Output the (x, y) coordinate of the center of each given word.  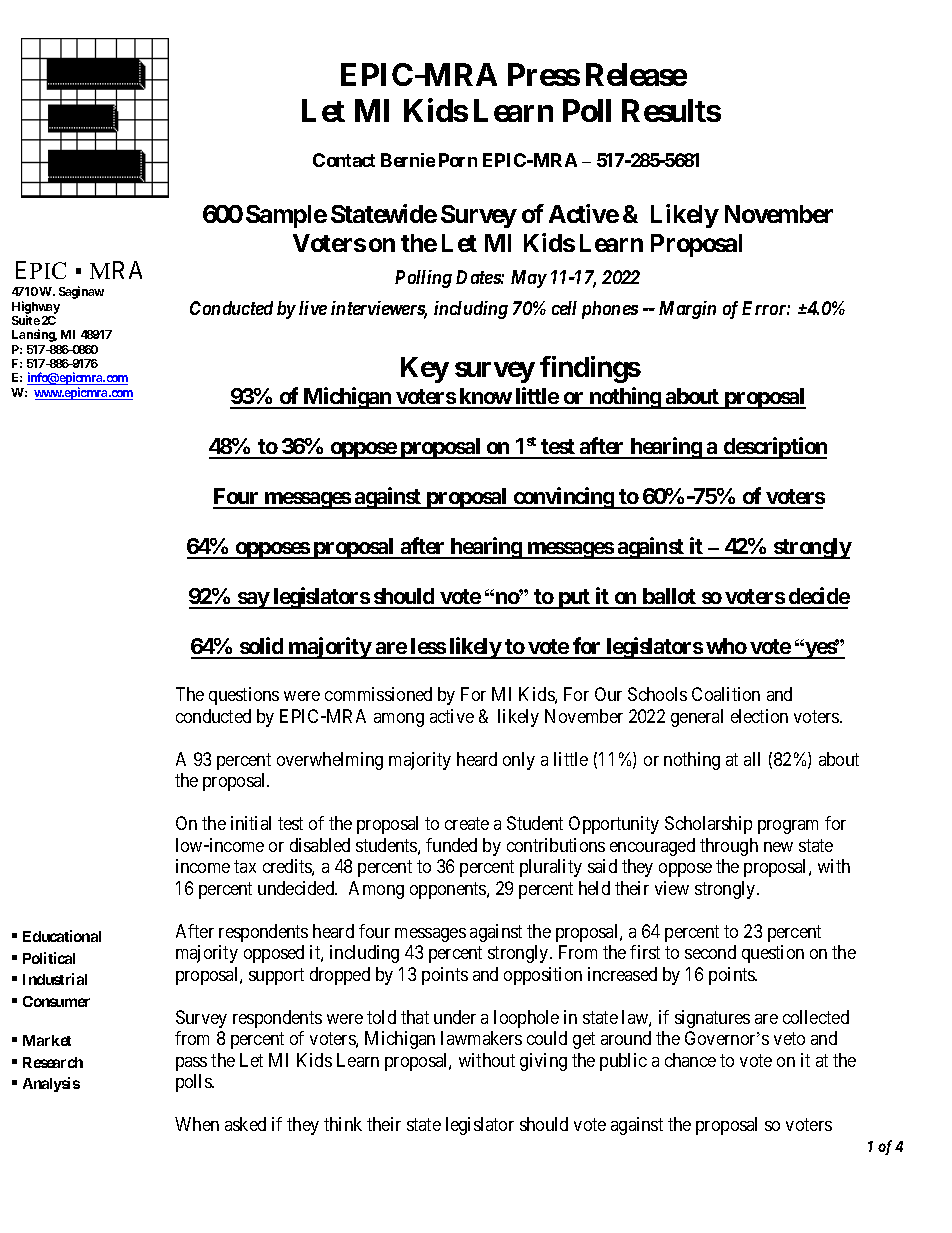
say (253, 600)
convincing (564, 498)
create (467, 824)
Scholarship (708, 825)
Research (53, 1062)
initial (251, 823)
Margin (687, 310)
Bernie (408, 160)
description (774, 448)
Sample (286, 216)
